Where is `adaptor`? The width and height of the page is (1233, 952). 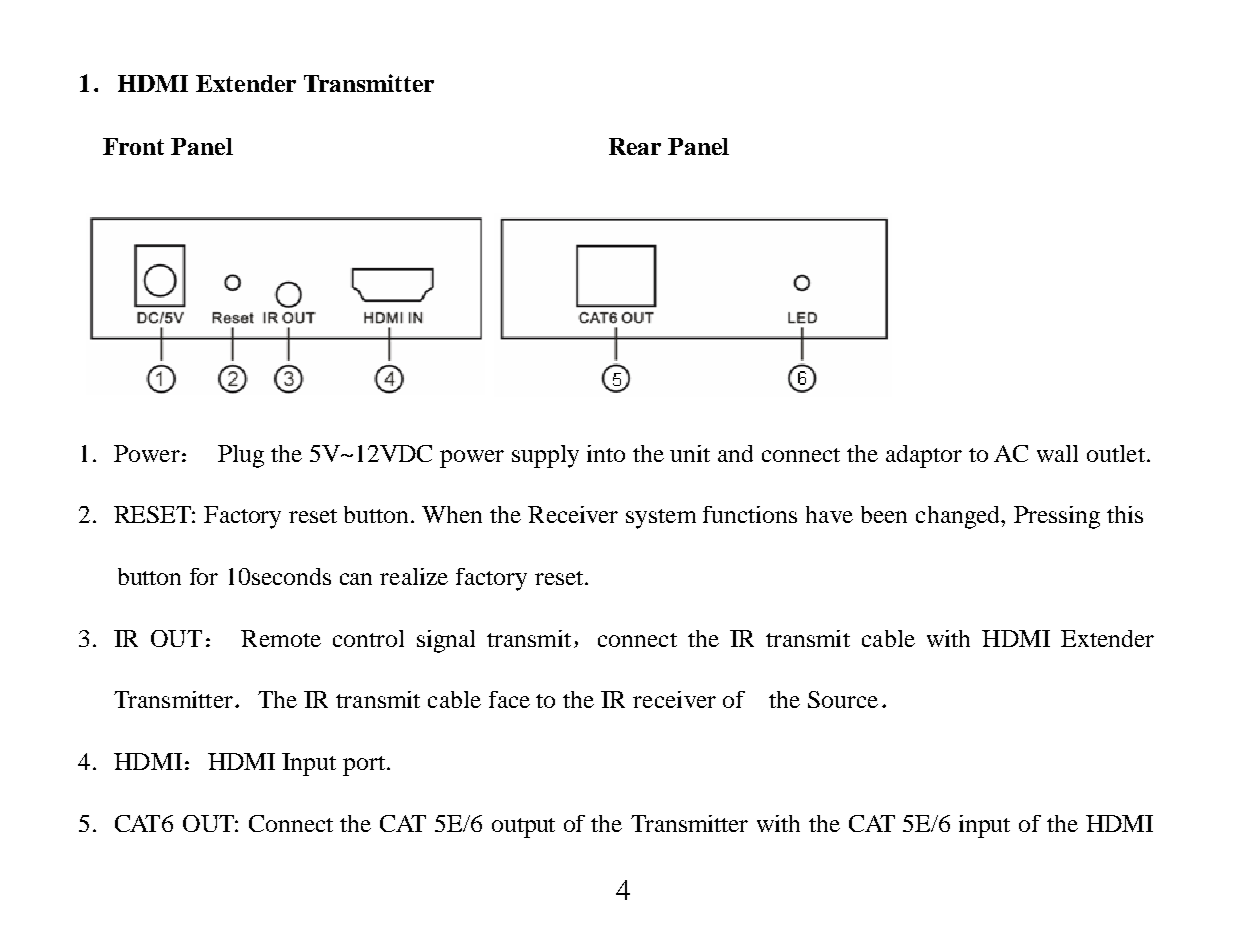
adaptor is located at coordinates (924, 456).
